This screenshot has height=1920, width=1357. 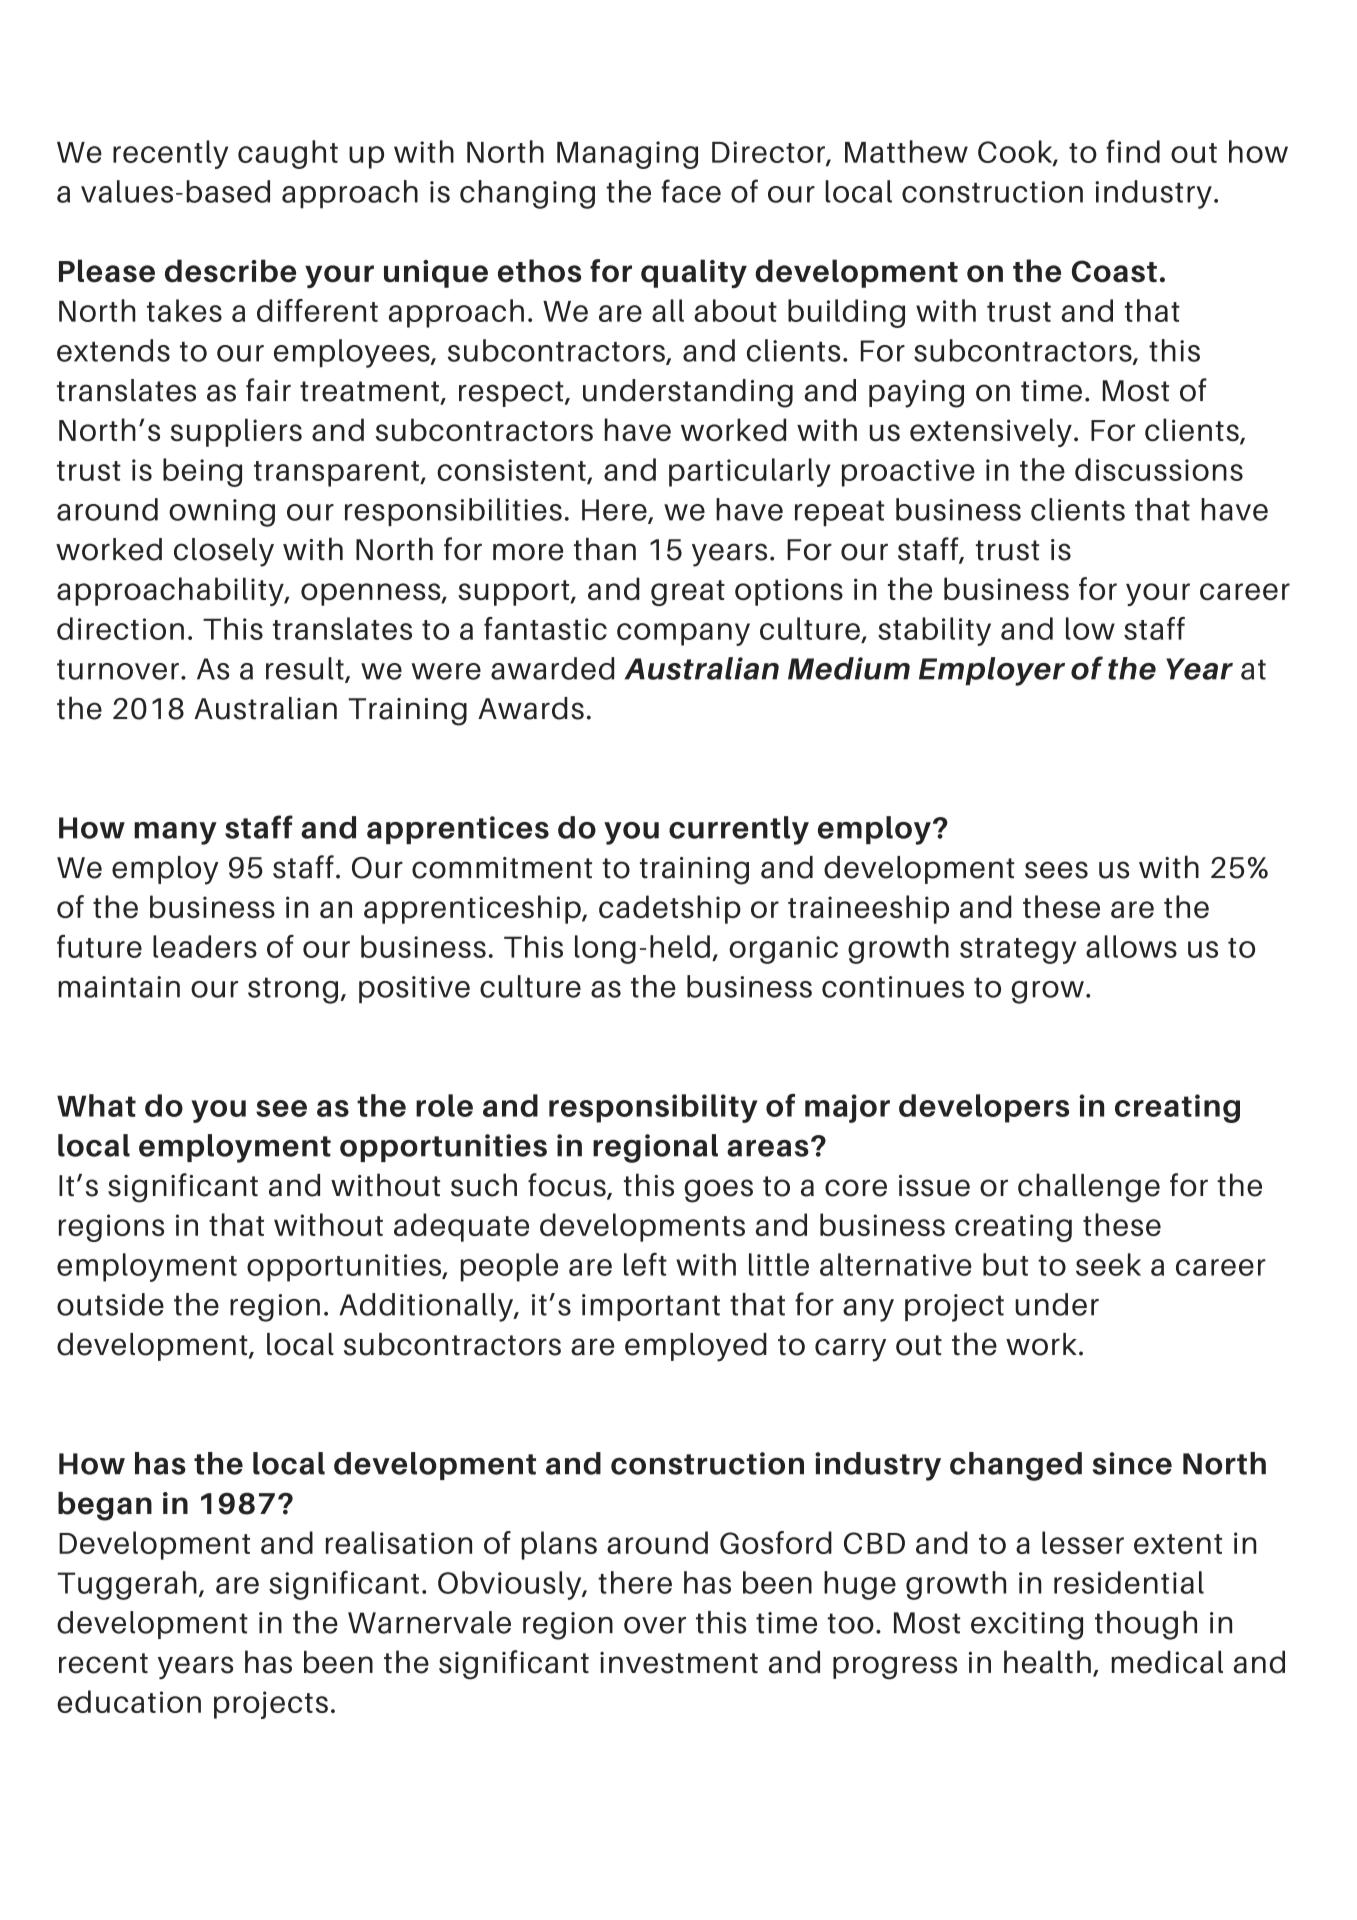 What do you see at coordinates (1133, 151) in the screenshot?
I see `find` at bounding box center [1133, 151].
